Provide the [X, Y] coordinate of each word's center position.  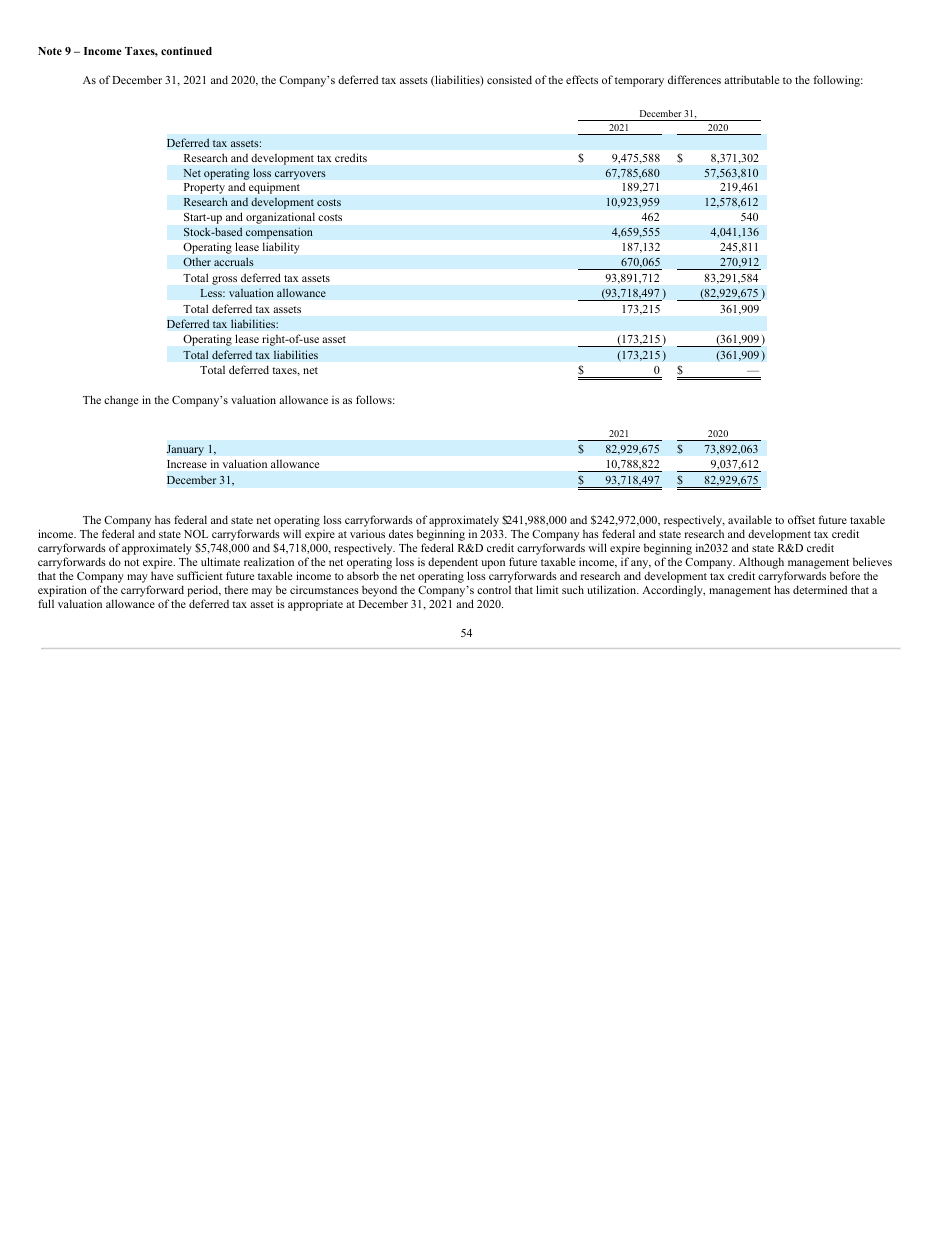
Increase [187, 464]
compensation [279, 233]
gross [224, 280]
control [494, 589]
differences [694, 79]
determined [820, 589]
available [750, 519]
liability [281, 248]
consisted [509, 79]
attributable [751, 79]
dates [401, 533]
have [162, 575]
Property [204, 188]
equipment [274, 188]
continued [186, 51]
